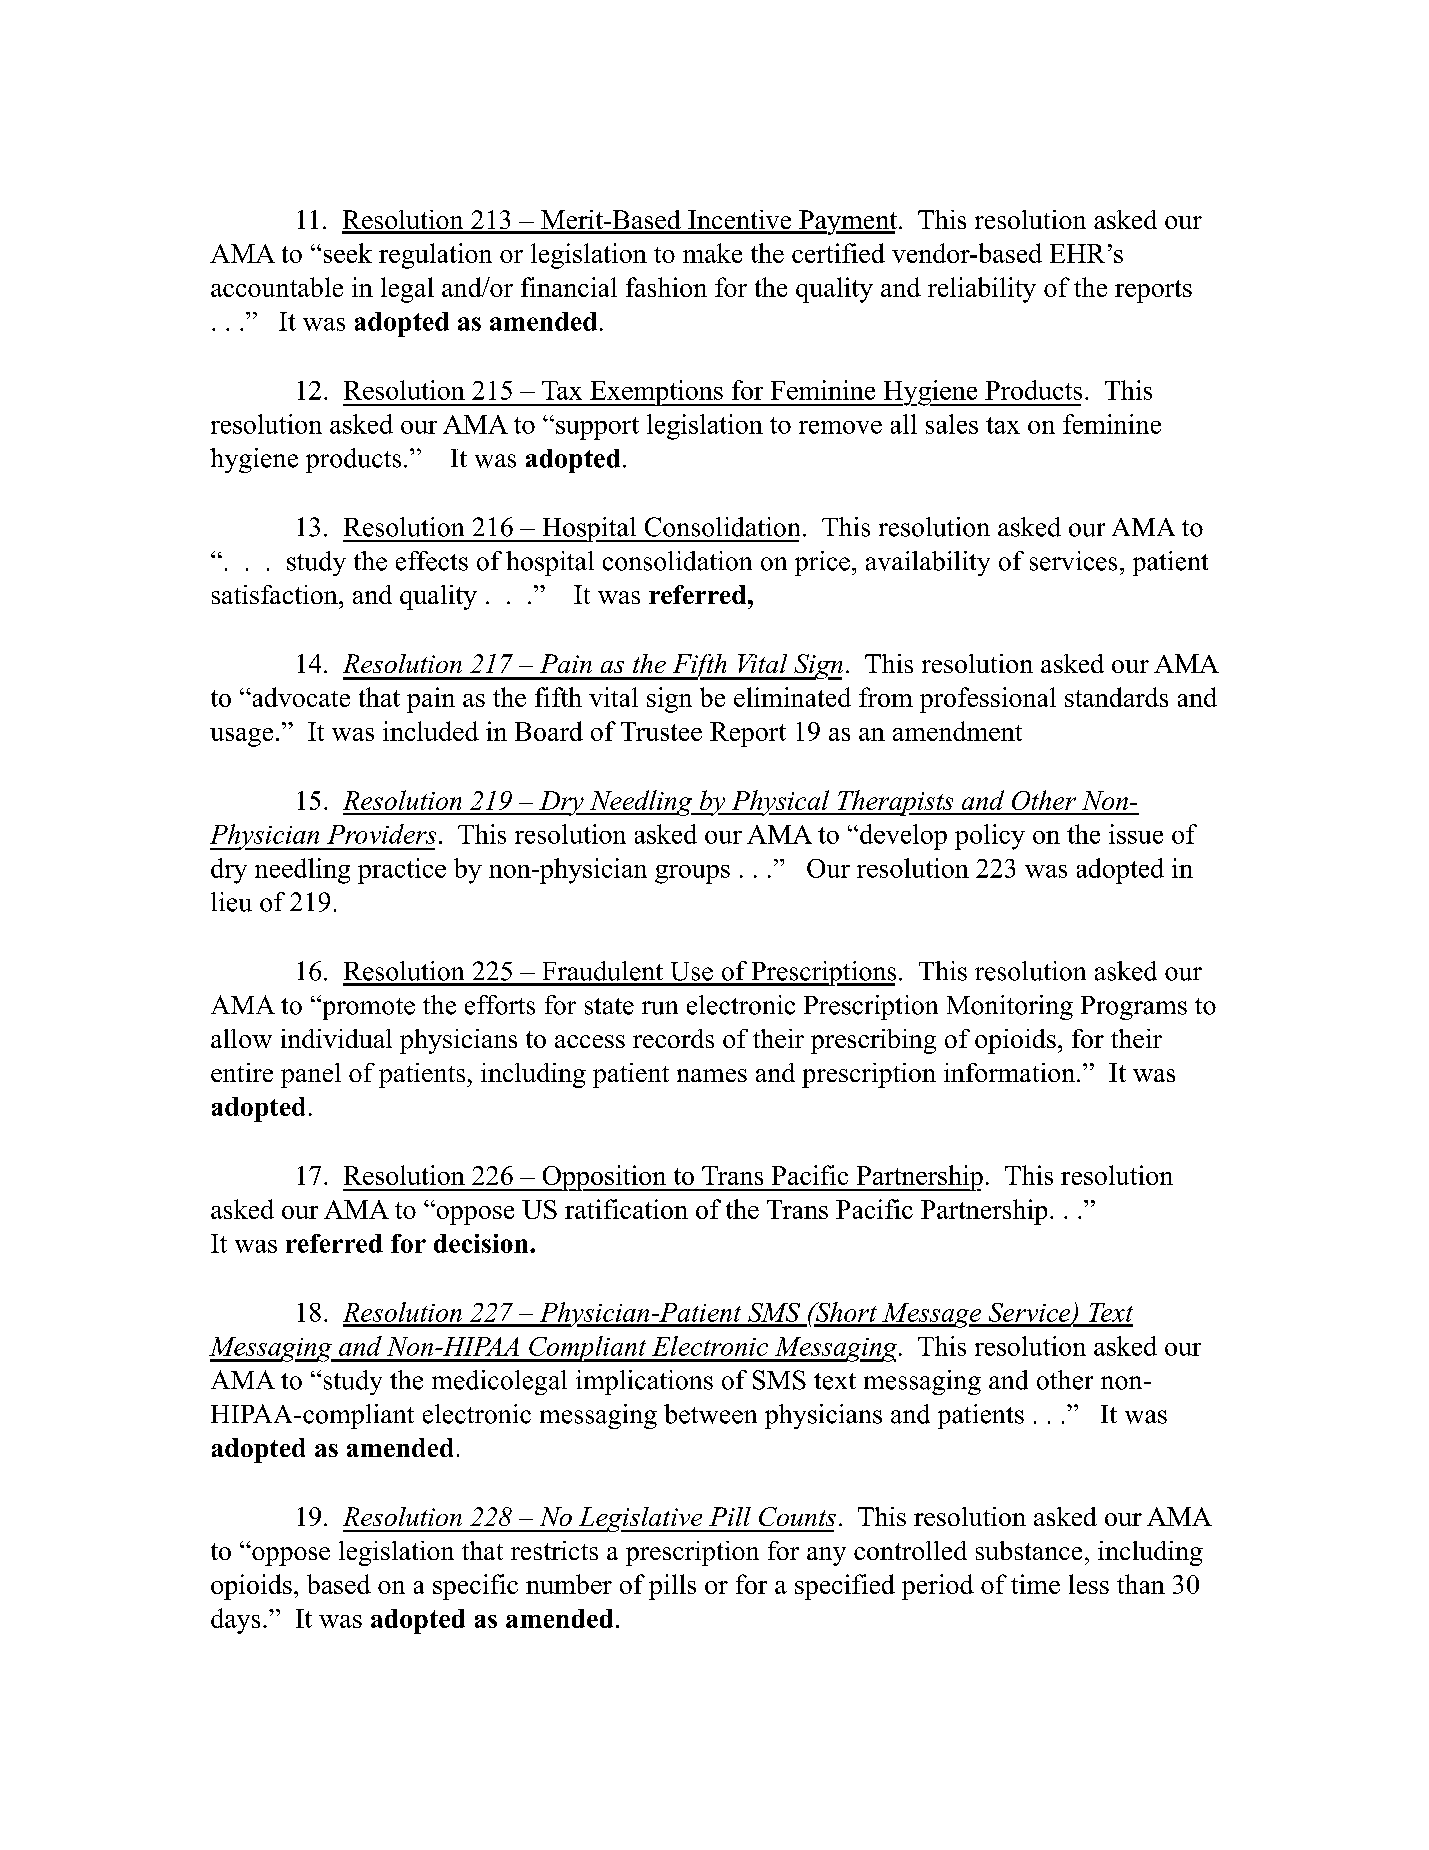 This screenshot has height=1850, width=1429. I want to click on Monitoring, so click(1010, 1007).
